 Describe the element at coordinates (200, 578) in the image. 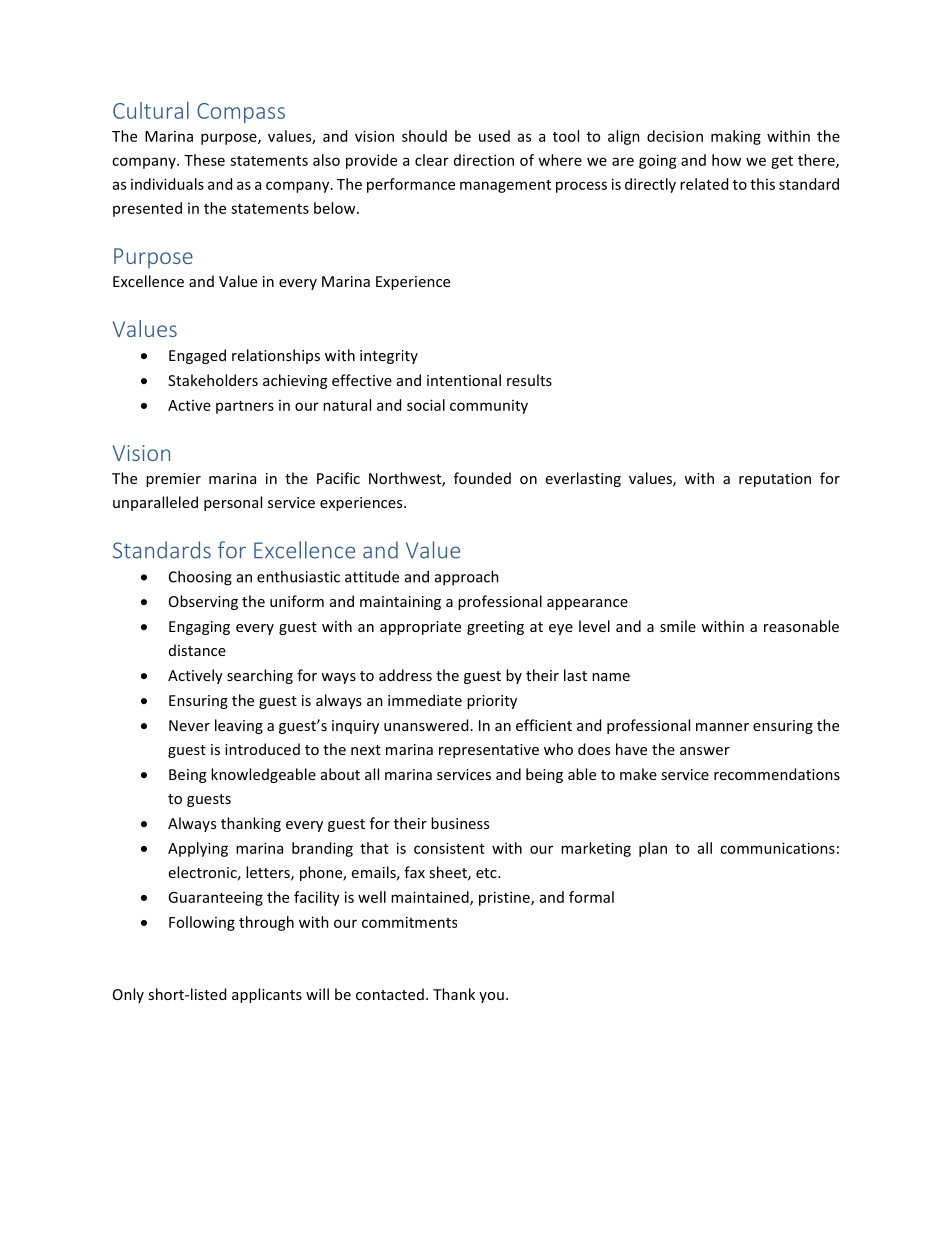

I see `Choosing` at that location.
